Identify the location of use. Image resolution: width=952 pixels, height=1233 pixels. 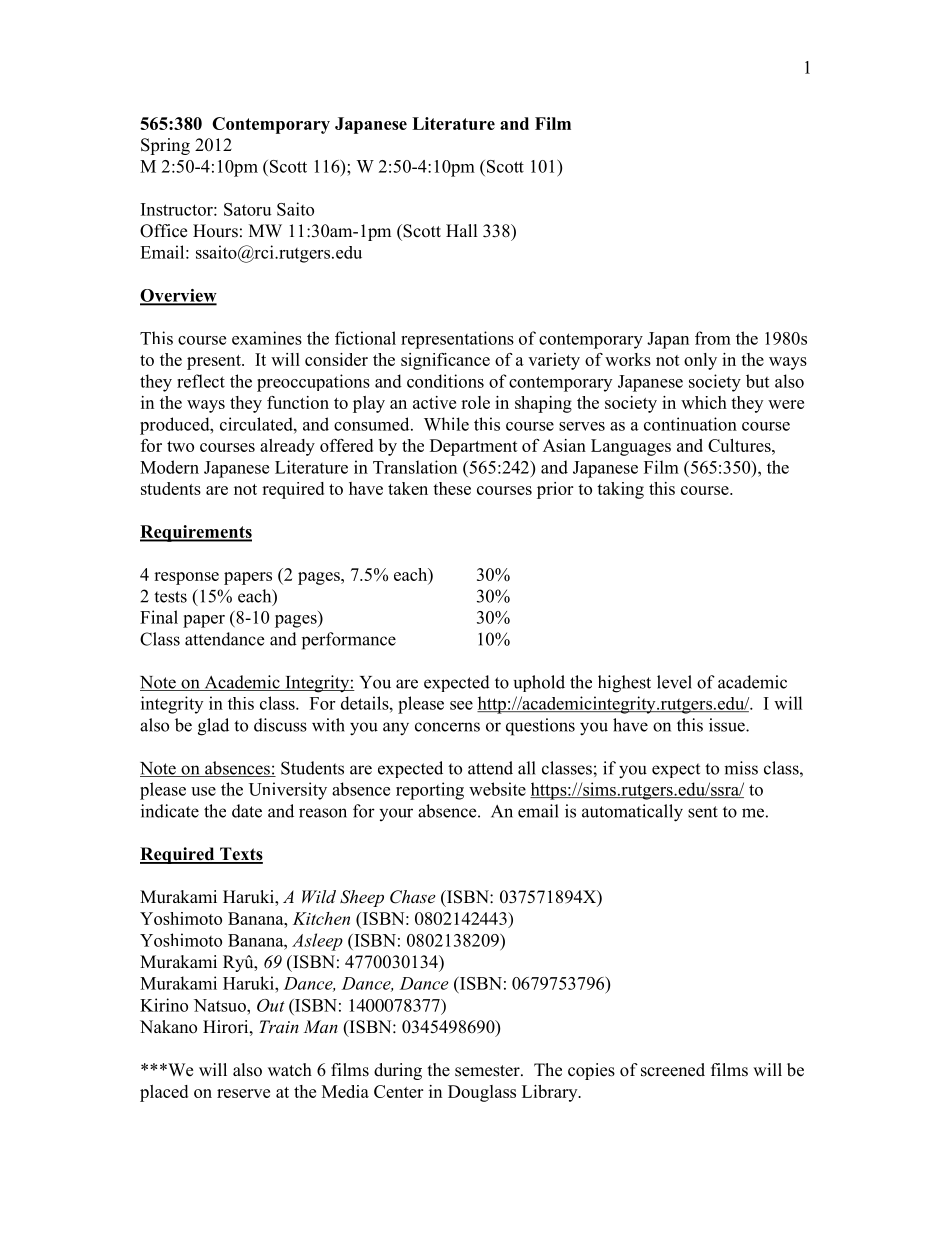
(203, 791).
